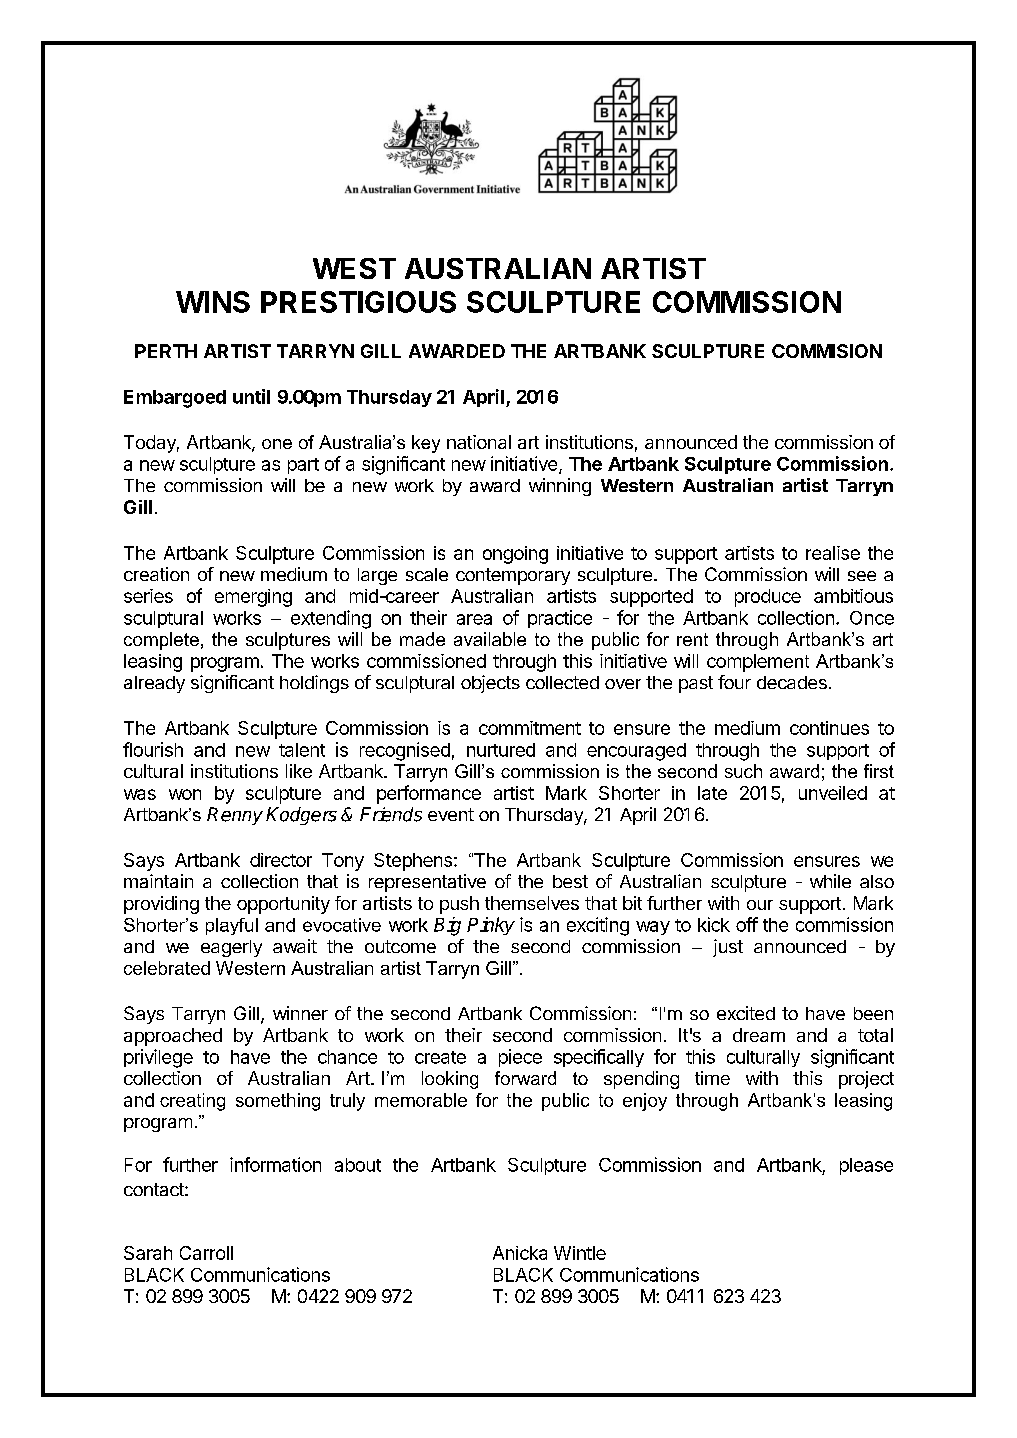 Image resolution: width=1017 pixels, height=1438 pixels. I want to click on WINS, so click(213, 302).
